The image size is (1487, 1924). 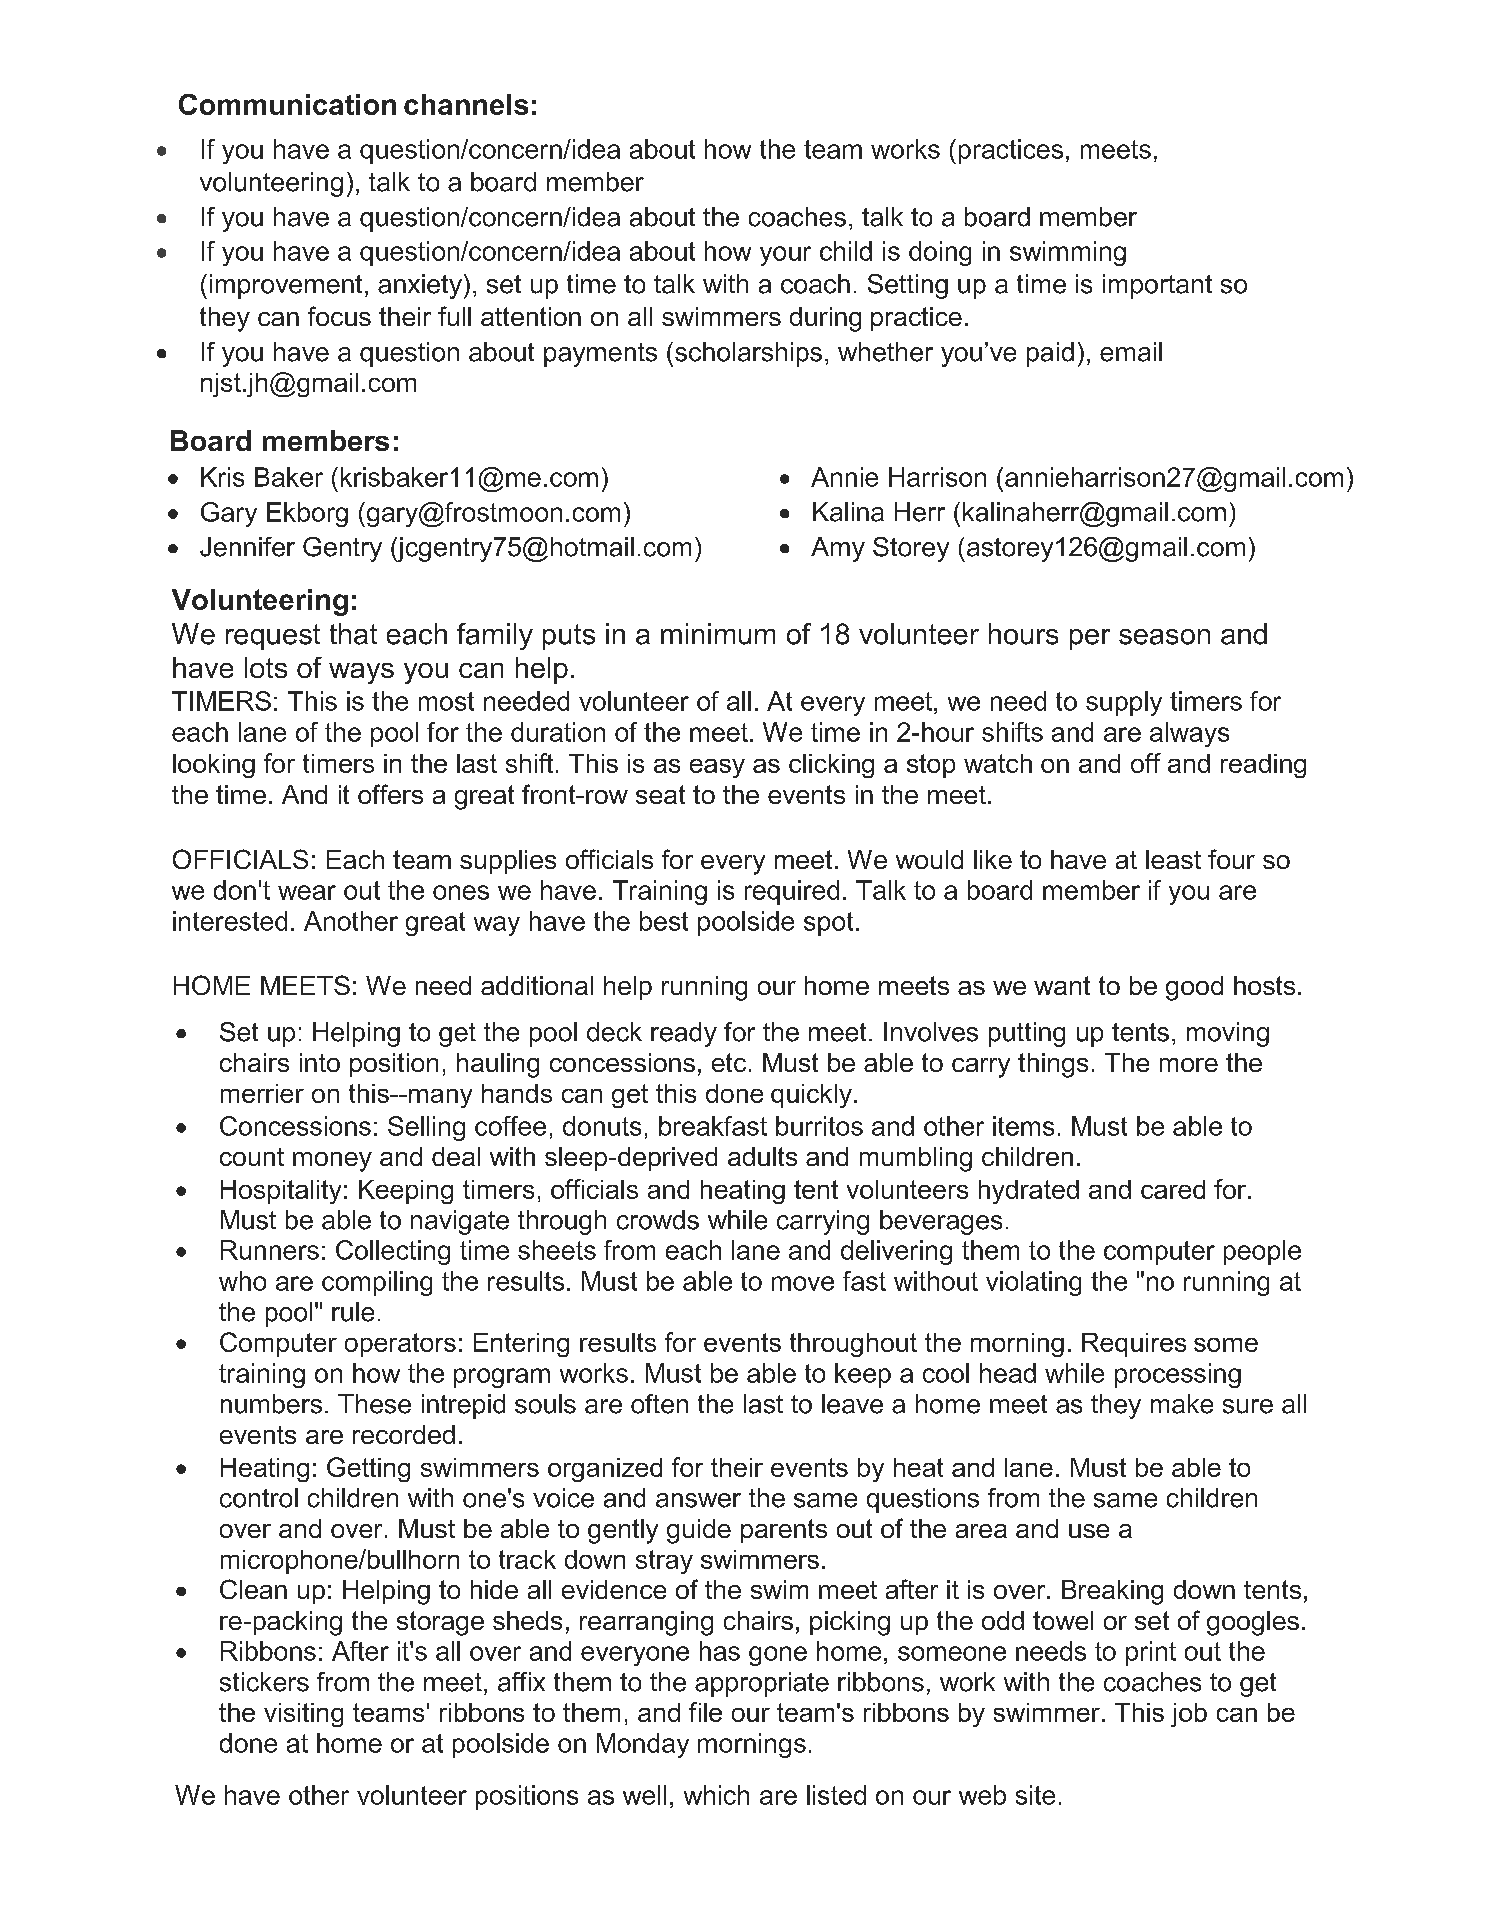 What do you see at coordinates (307, 892) in the image?
I see `wear` at bounding box center [307, 892].
